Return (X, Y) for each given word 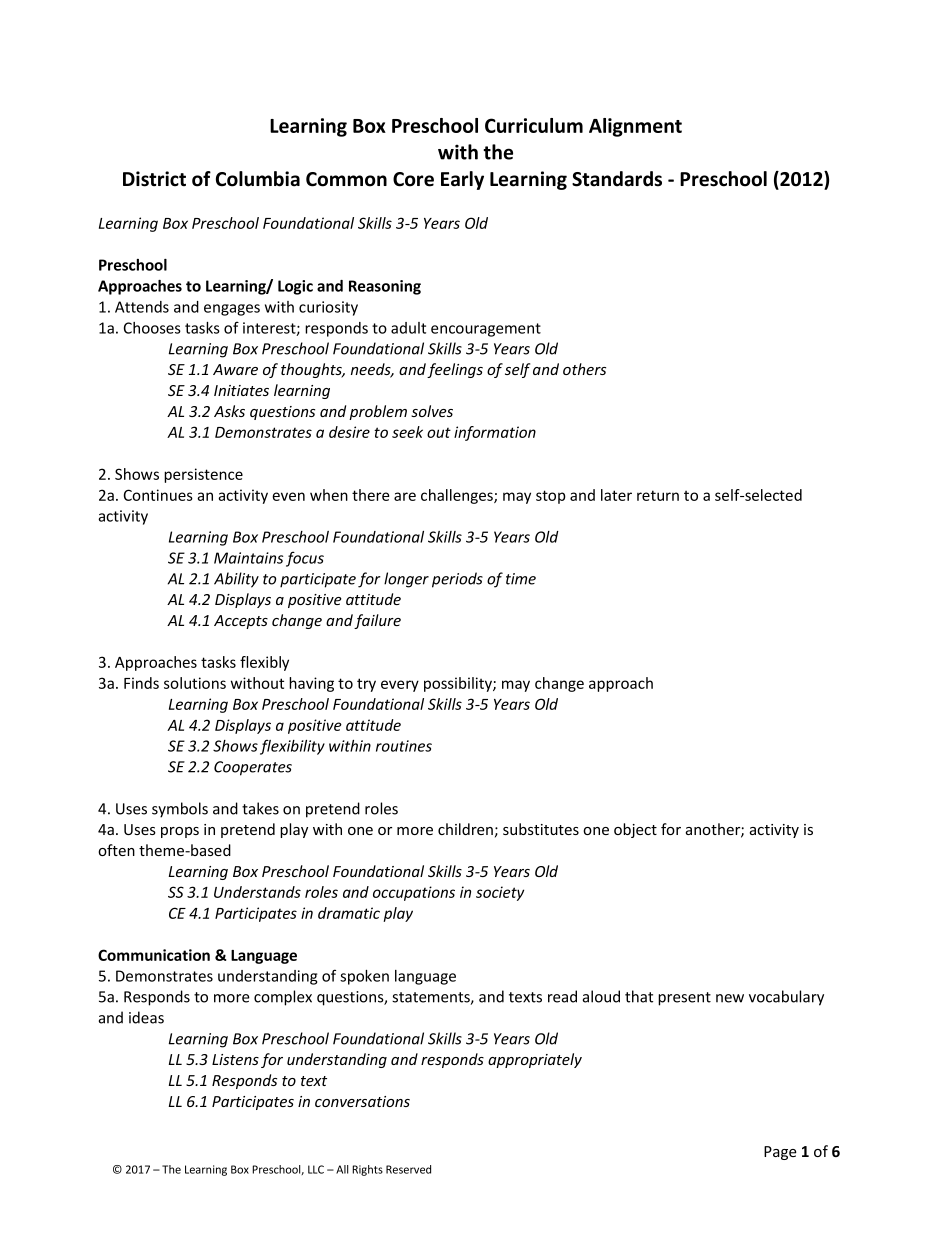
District (154, 179)
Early (462, 180)
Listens (235, 1059)
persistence (203, 475)
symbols (180, 810)
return (658, 495)
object (635, 830)
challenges (458, 496)
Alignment (635, 127)
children (465, 829)
